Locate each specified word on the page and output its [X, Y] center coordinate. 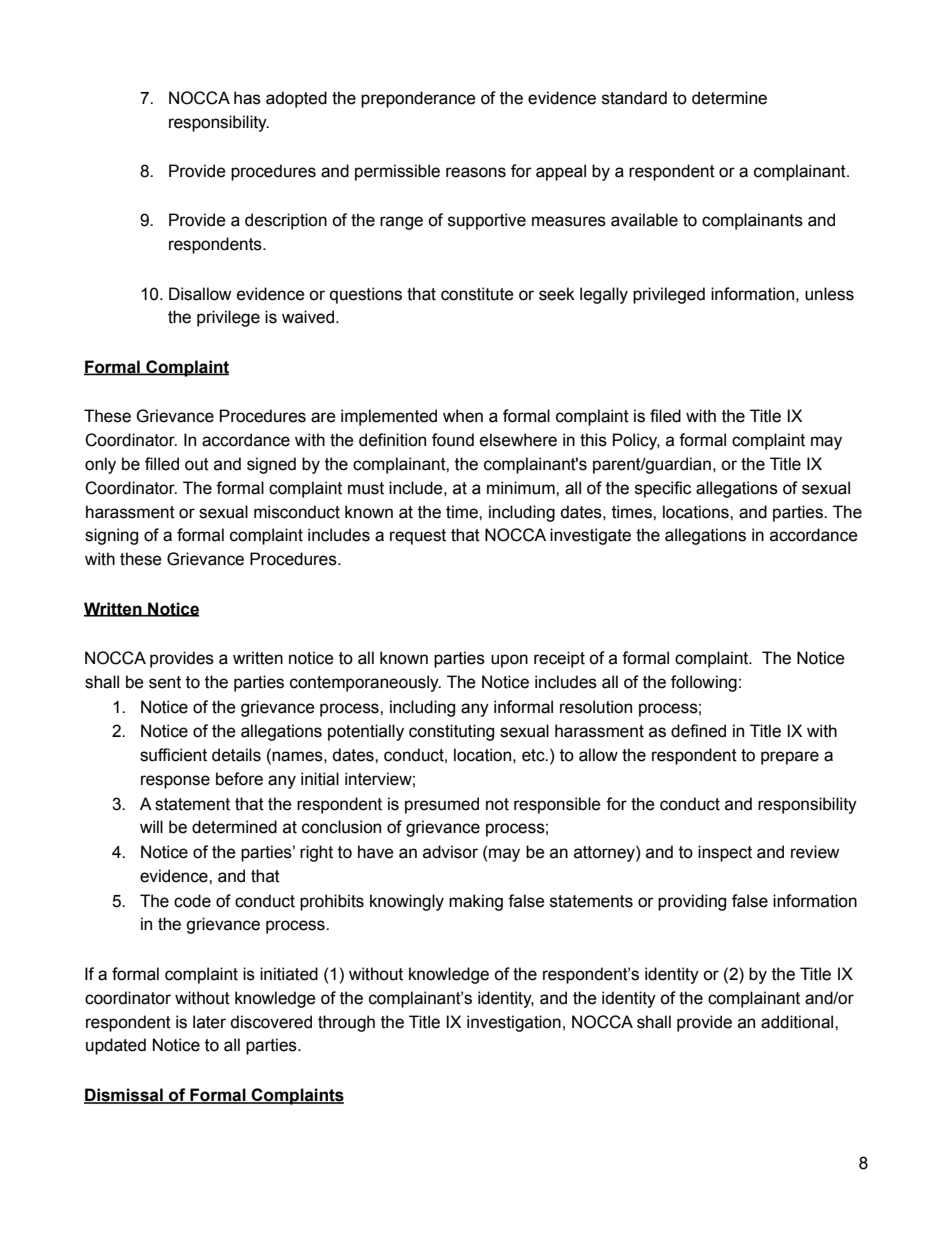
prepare [790, 758]
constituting [451, 732]
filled [162, 464]
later [209, 1022]
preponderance [418, 99]
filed [665, 416]
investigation [514, 1023]
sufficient [173, 755]
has [247, 98]
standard [634, 98]
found [453, 440]
